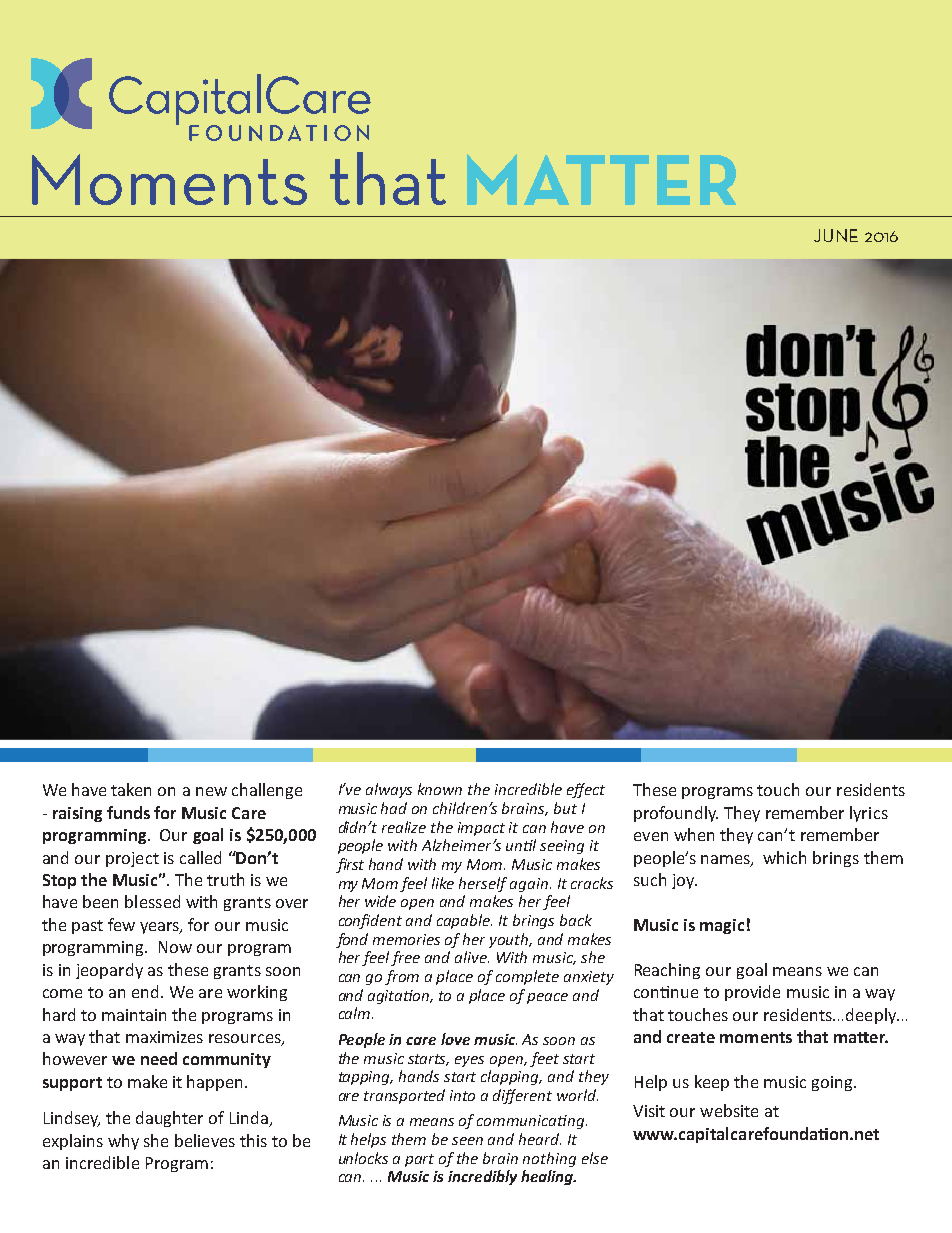 The height and width of the screenshot is (1233, 952). Describe the element at coordinates (729, 1110) in the screenshot. I see `website` at that location.
